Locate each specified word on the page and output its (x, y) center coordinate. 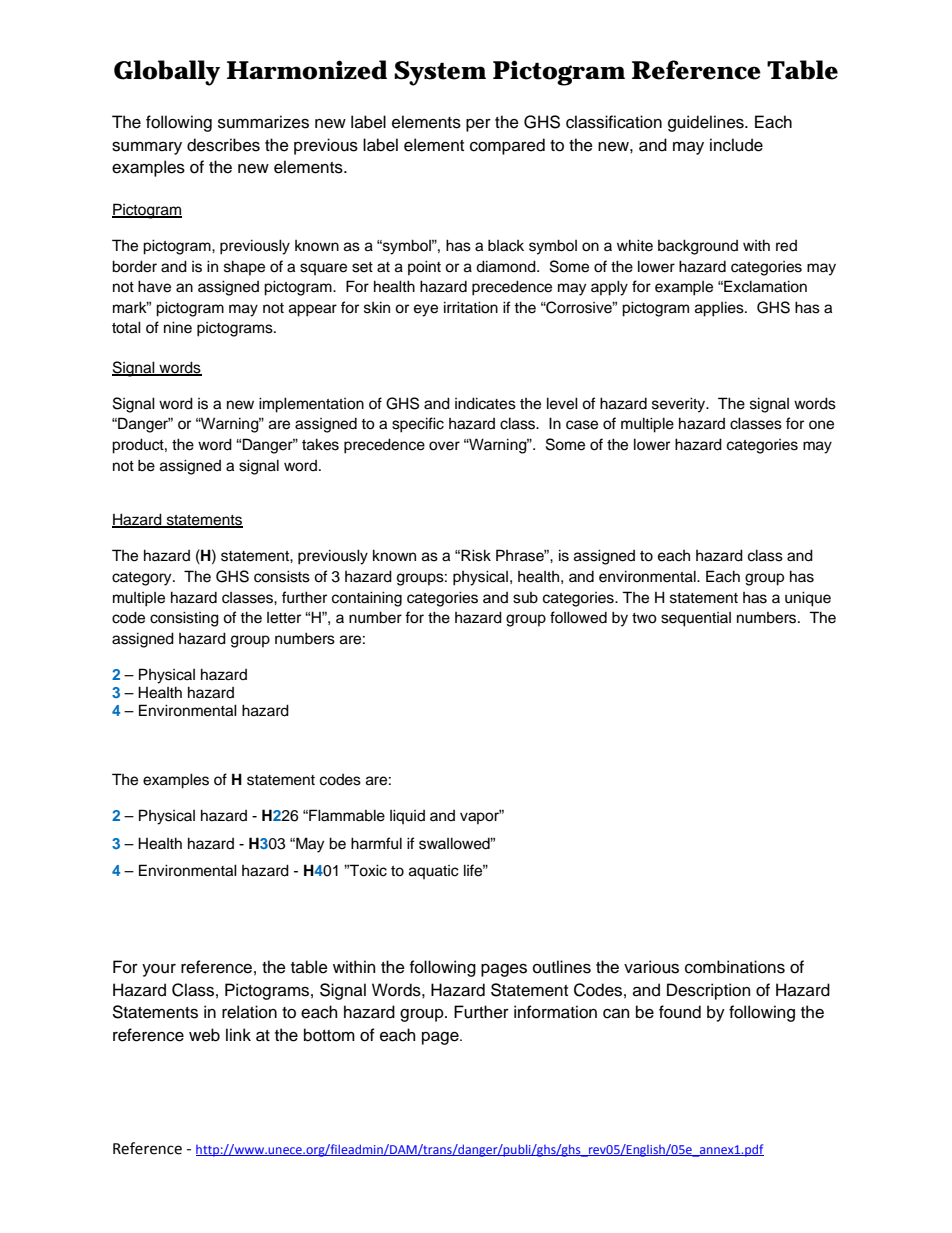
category (143, 579)
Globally (167, 73)
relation (249, 1012)
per (478, 125)
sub (525, 598)
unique (808, 599)
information (555, 1012)
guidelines (707, 123)
